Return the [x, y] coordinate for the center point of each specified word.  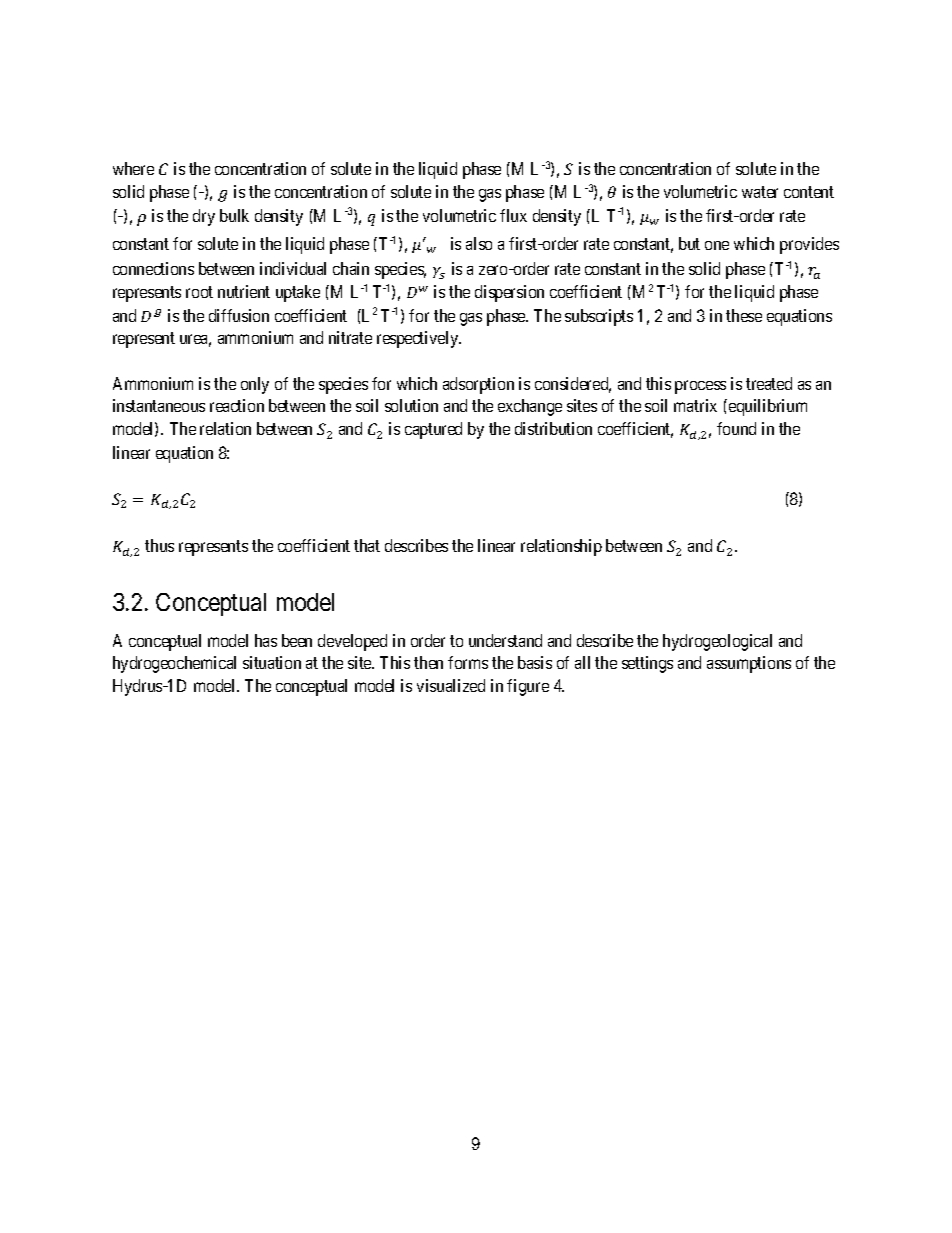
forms [468, 662]
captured [433, 430]
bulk [234, 215]
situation [272, 662]
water [760, 192]
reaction [237, 405]
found [736, 428]
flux [513, 215]
